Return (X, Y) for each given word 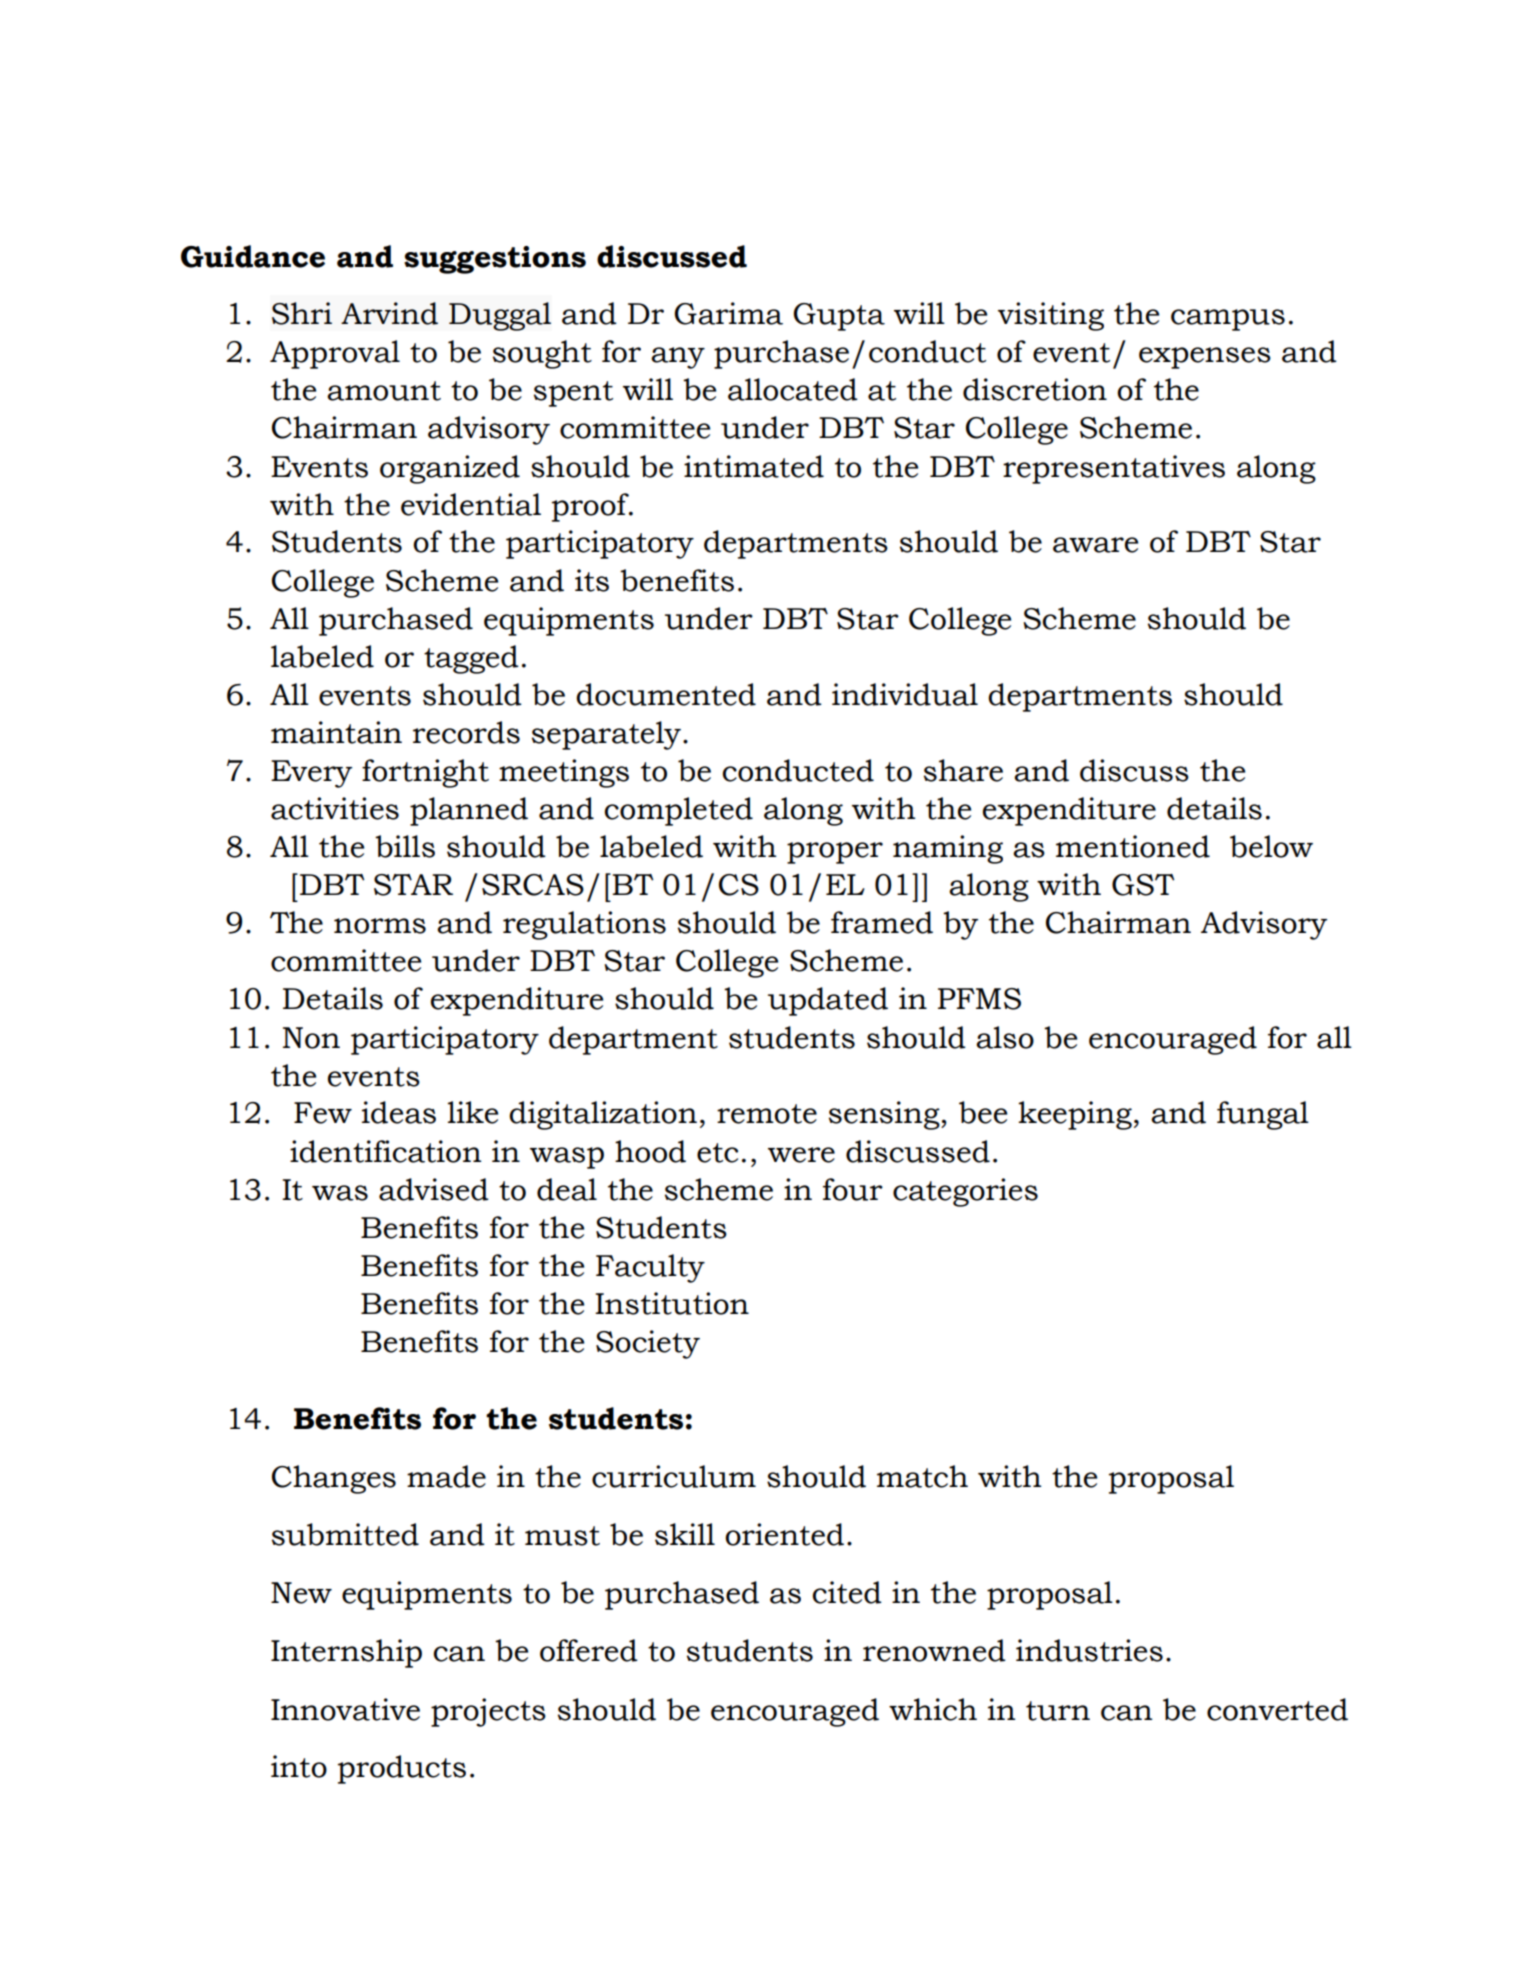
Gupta (839, 317)
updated (828, 1001)
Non (311, 1038)
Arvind (389, 313)
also (1005, 1037)
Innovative (345, 1709)
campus (1228, 320)
